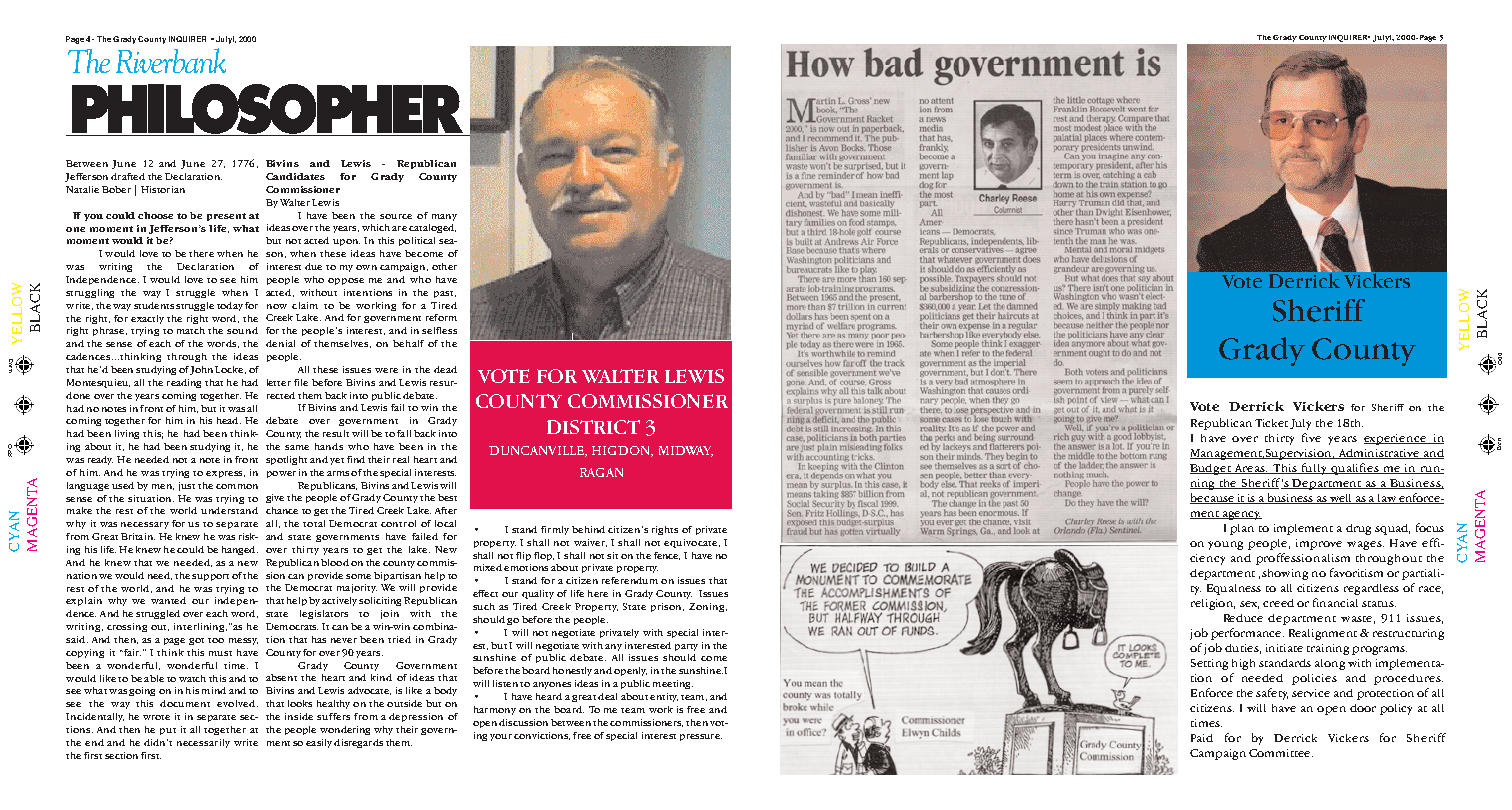 The width and height of the screenshot is (1512, 810). What do you see at coordinates (444, 266) in the screenshot?
I see `other` at bounding box center [444, 266].
